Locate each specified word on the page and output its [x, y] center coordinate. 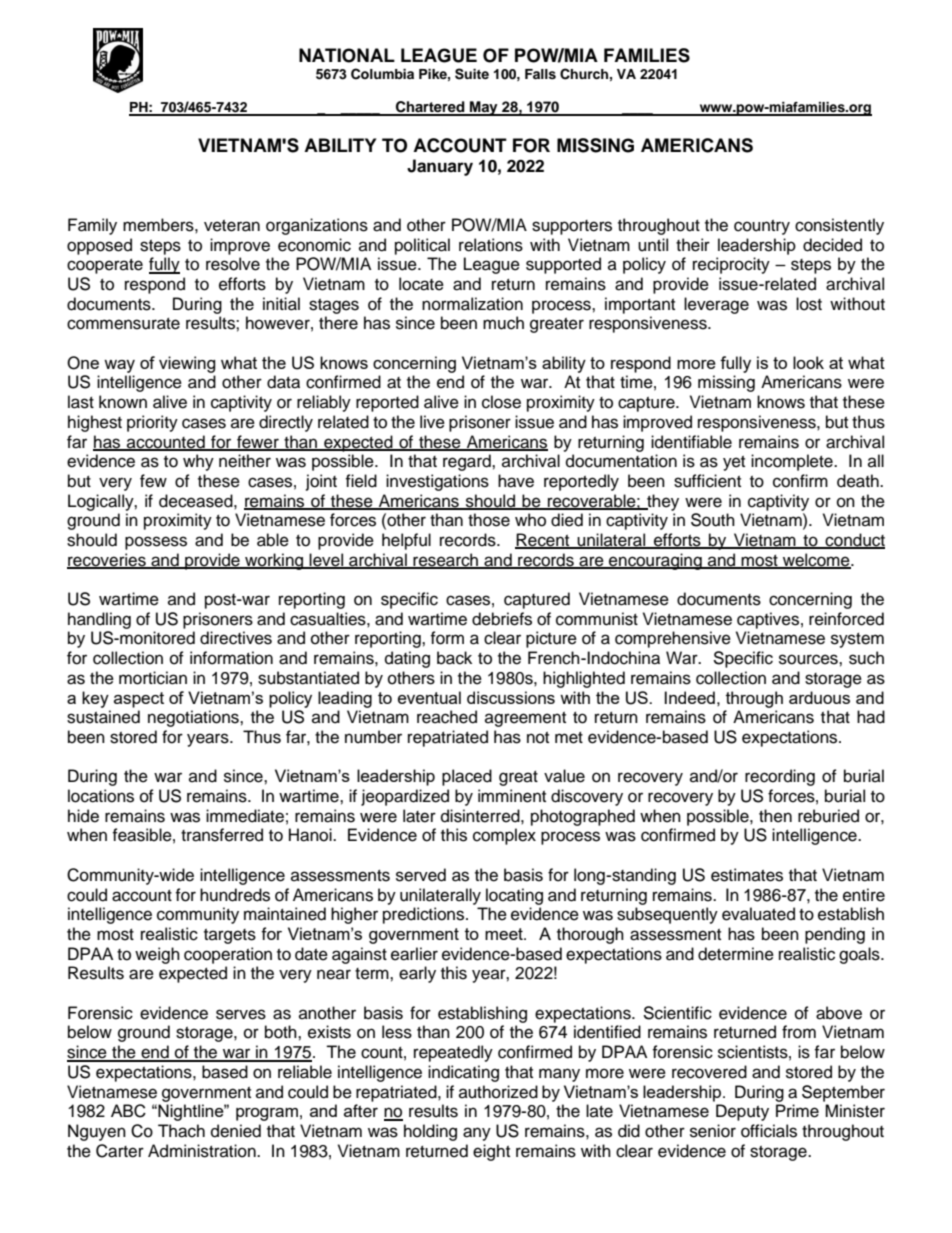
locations [101, 796]
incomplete [793, 462]
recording [780, 777]
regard [468, 462]
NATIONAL [347, 55]
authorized [498, 1092]
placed [467, 777]
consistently [839, 226]
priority [152, 423]
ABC [128, 1111]
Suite [472, 74]
